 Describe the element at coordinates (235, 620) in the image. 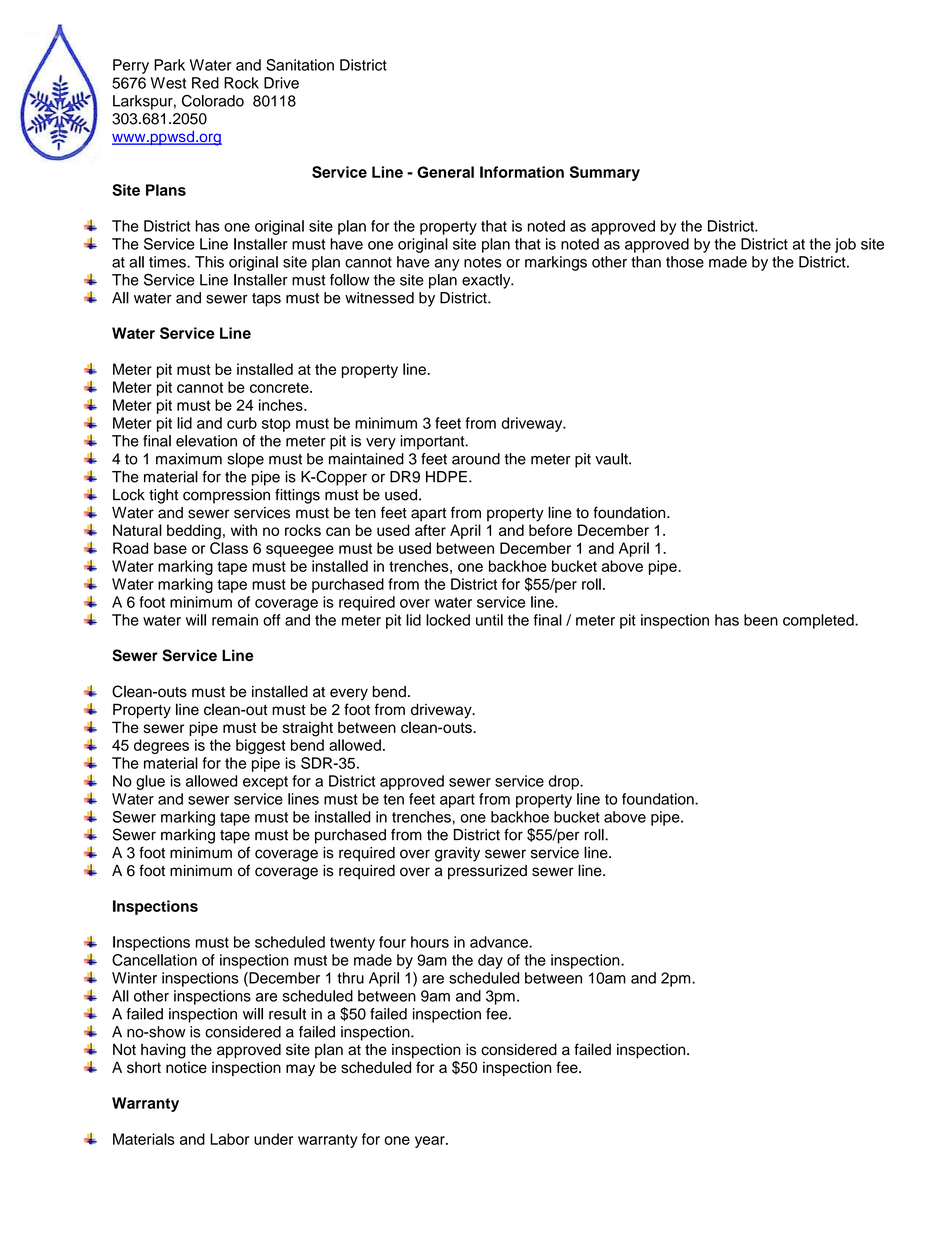

I see `remain` at that location.
